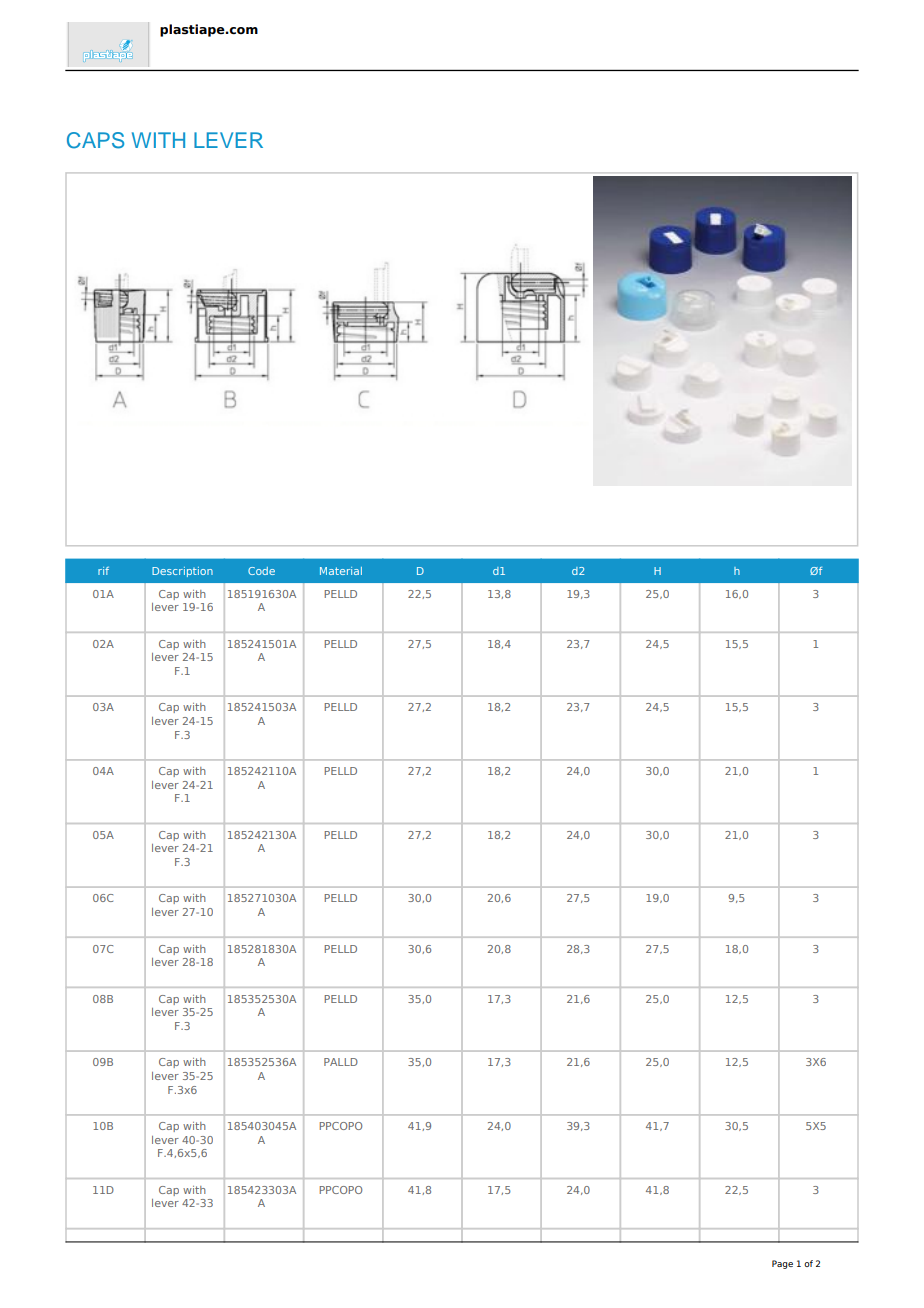 Image resolution: width=924 pixels, height=1308 pixels. I want to click on Material, so click(341, 571).
